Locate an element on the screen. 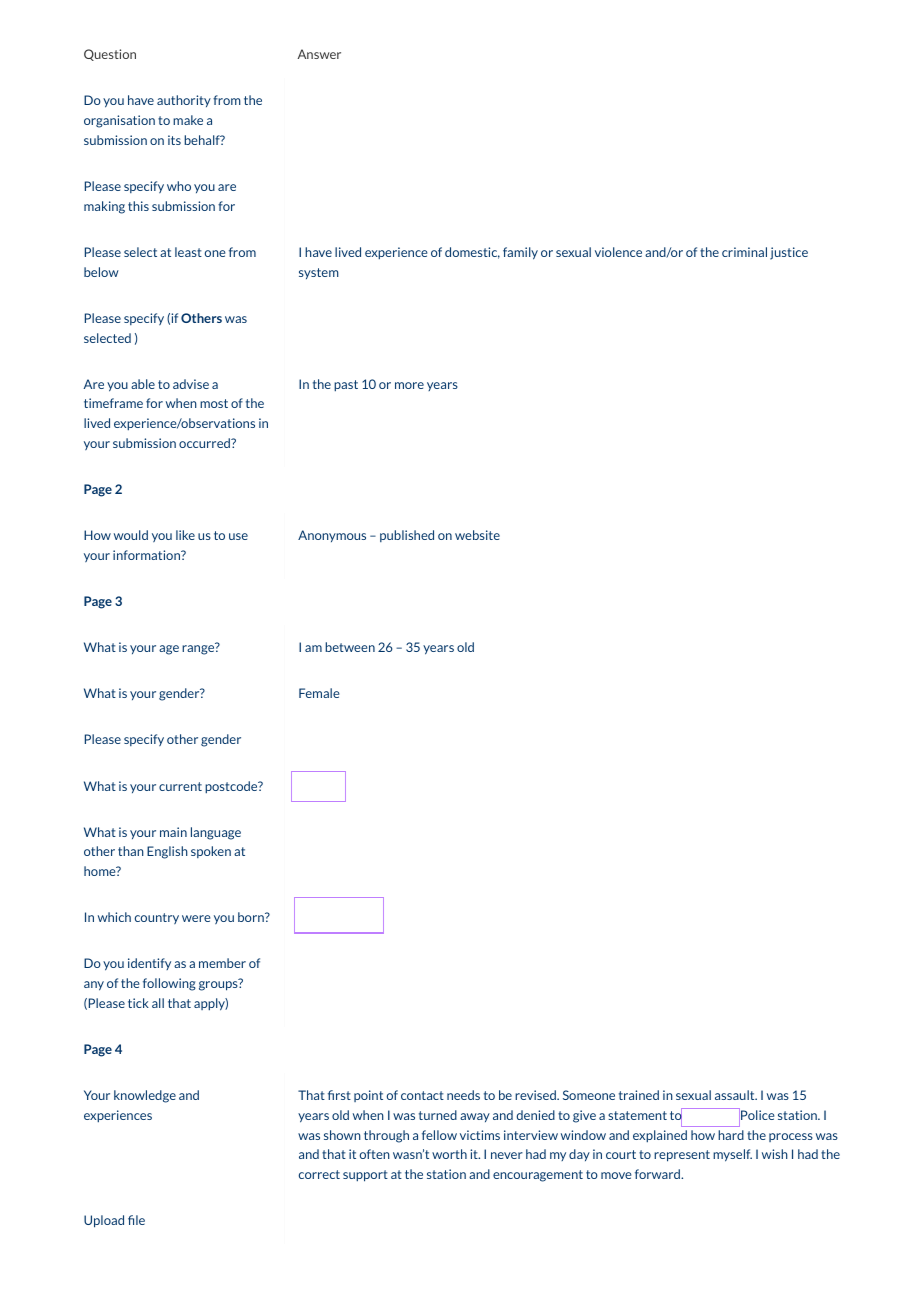 The height and width of the screenshot is (1308, 924). file is located at coordinates (136, 1220).
